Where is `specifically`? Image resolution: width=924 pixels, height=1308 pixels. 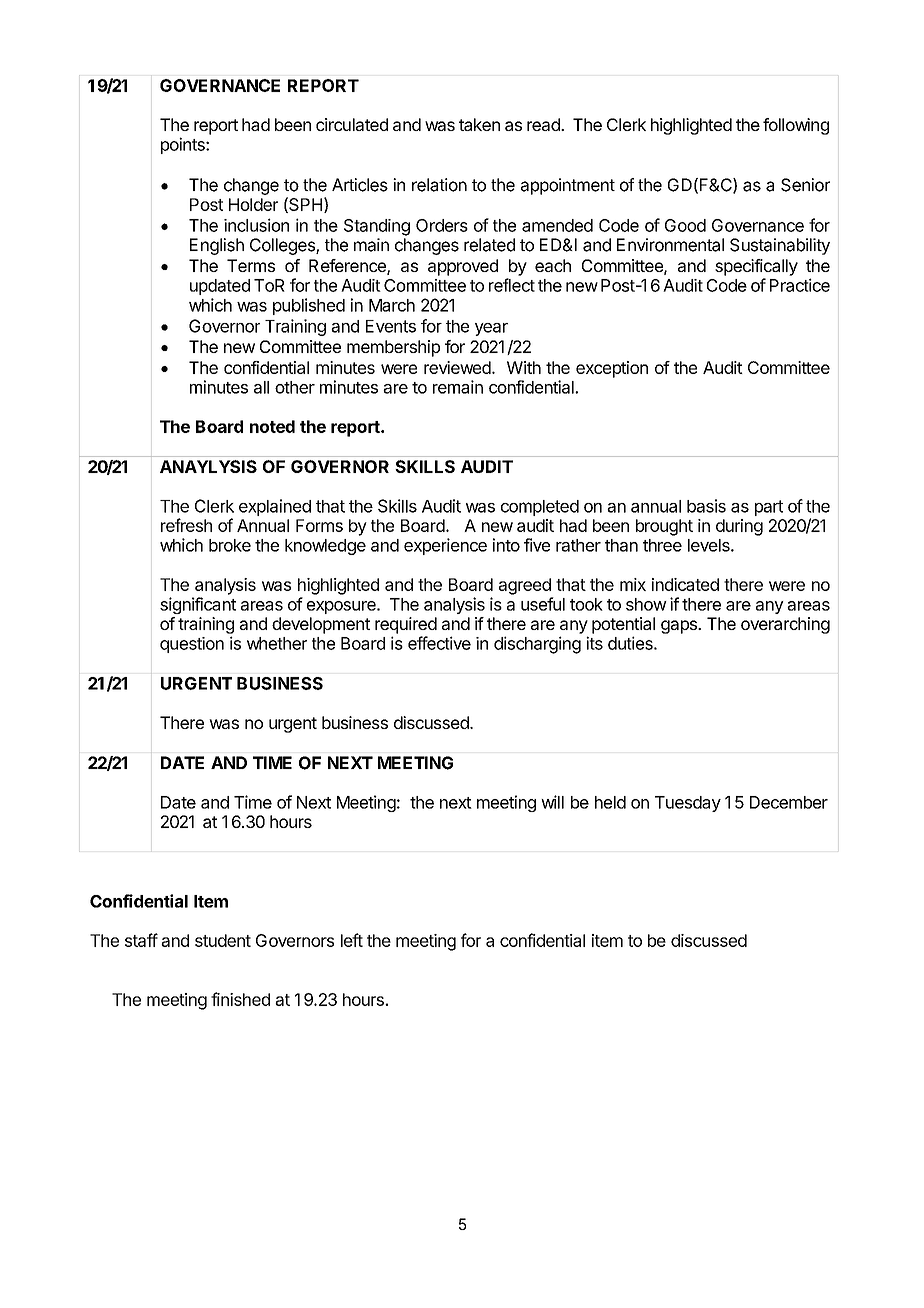
specifically is located at coordinates (756, 267).
